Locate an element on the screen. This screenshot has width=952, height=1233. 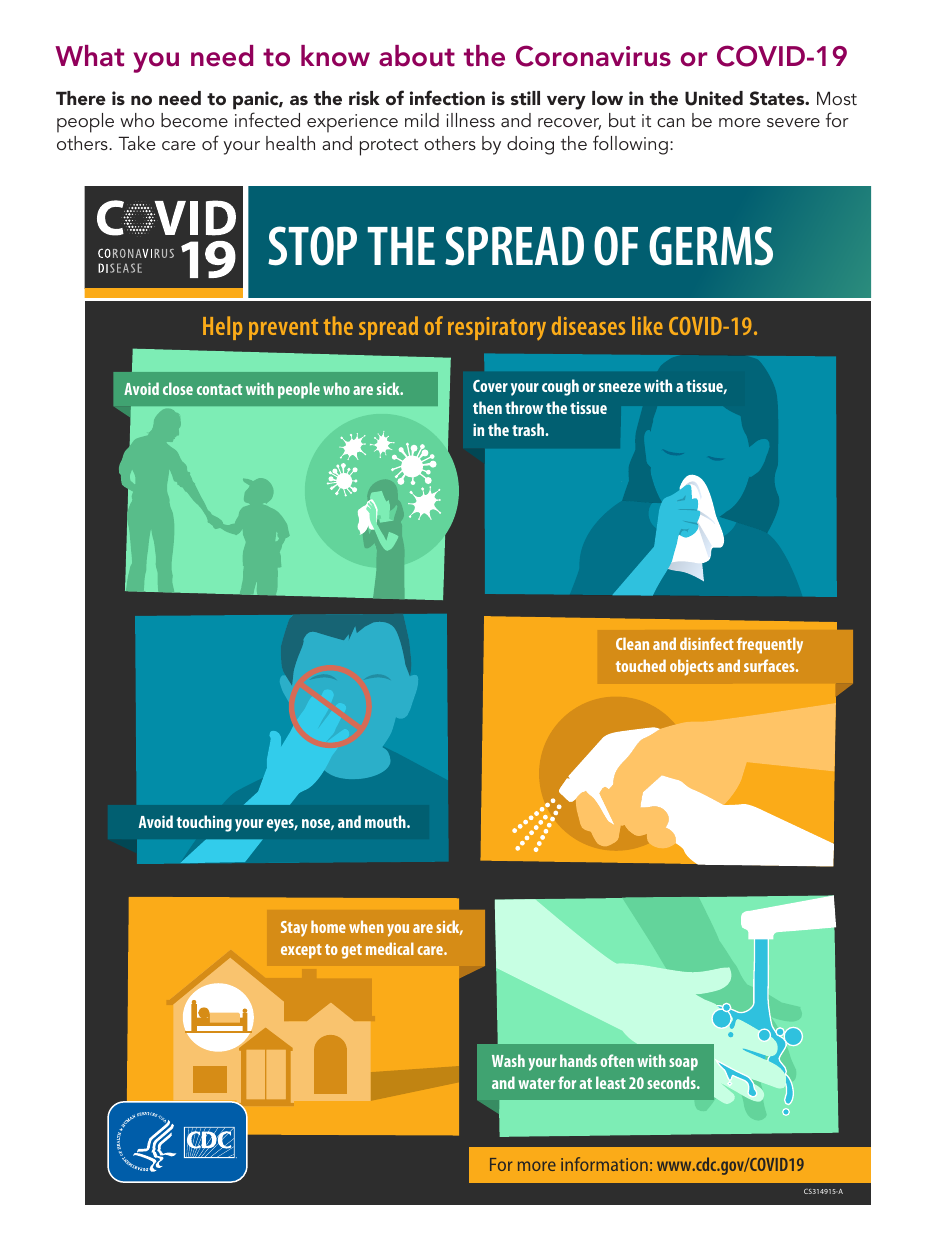
respiratory is located at coordinates (497, 328).
